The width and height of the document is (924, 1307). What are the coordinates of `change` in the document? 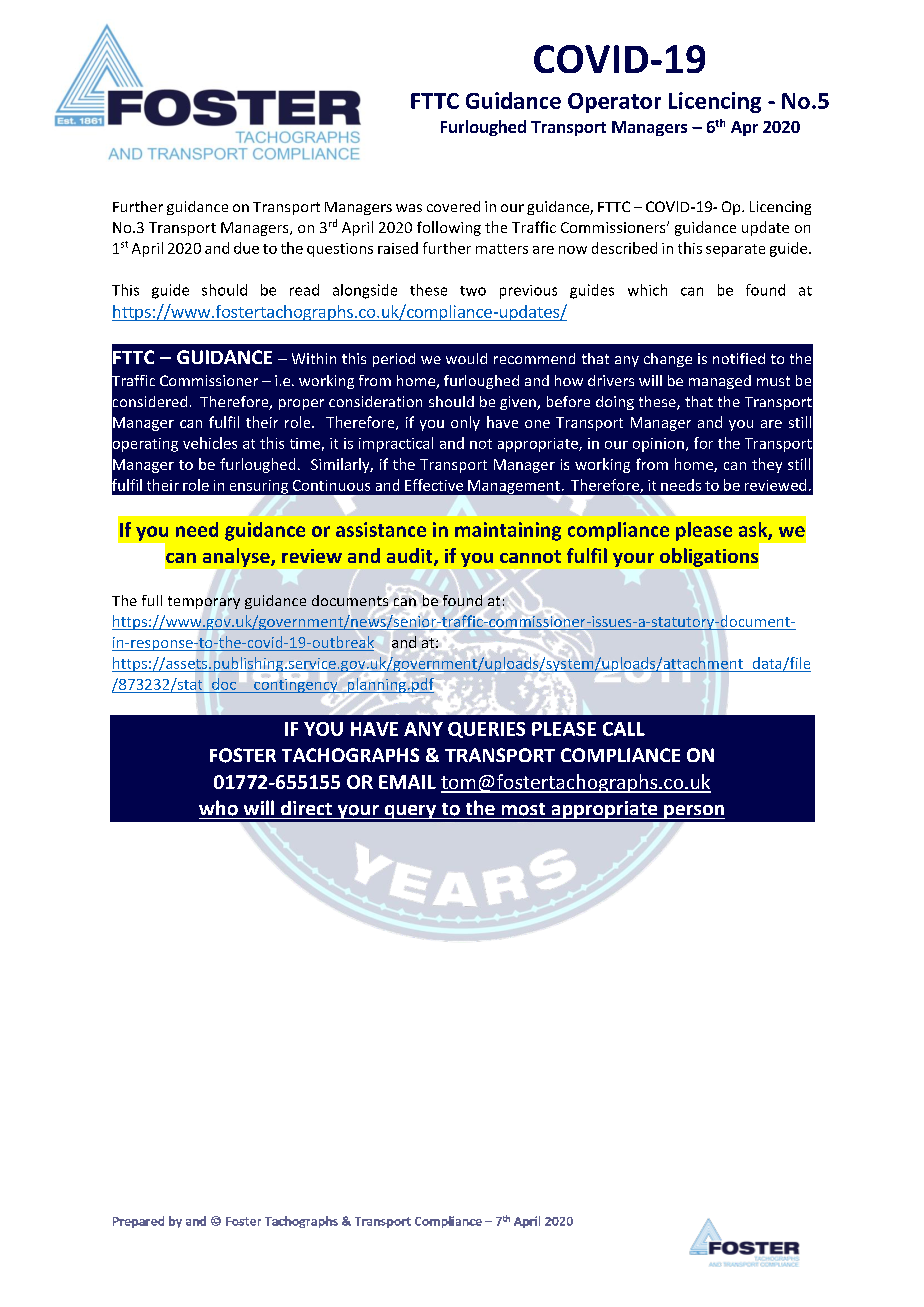 It's located at (668, 360).
